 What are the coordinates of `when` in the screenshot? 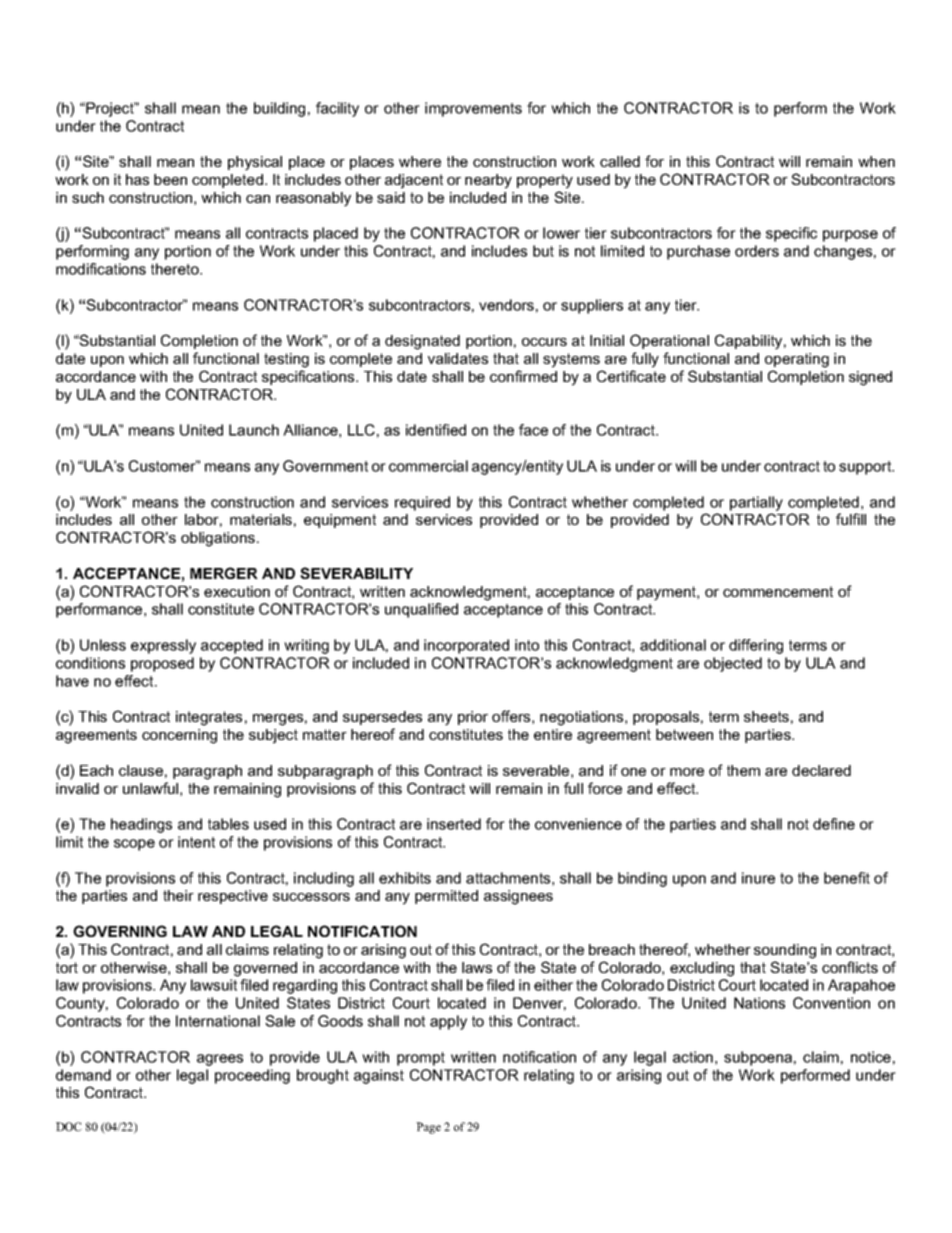 It's located at (876, 161).
